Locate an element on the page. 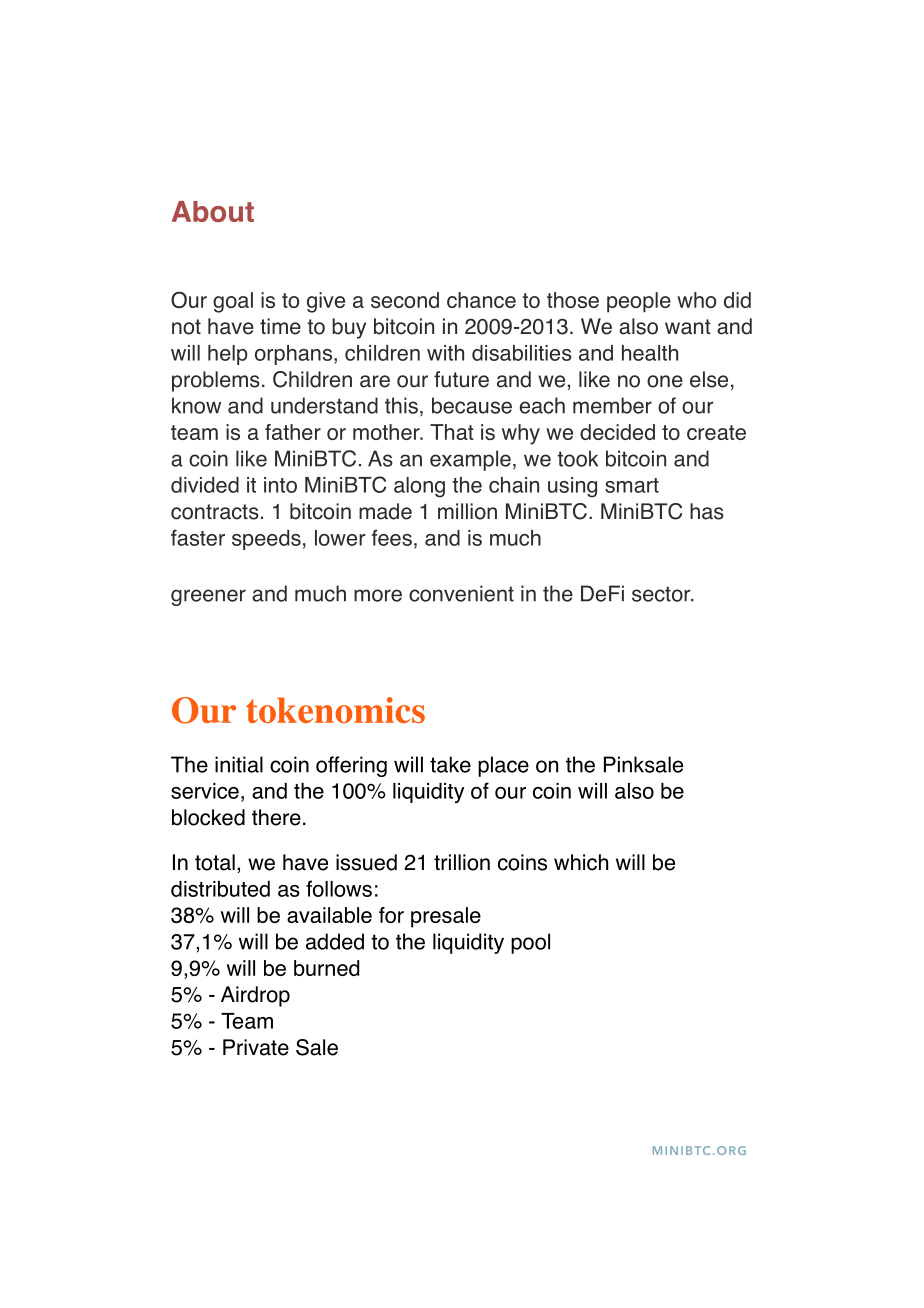 The image size is (924, 1308). into is located at coordinates (280, 485).
